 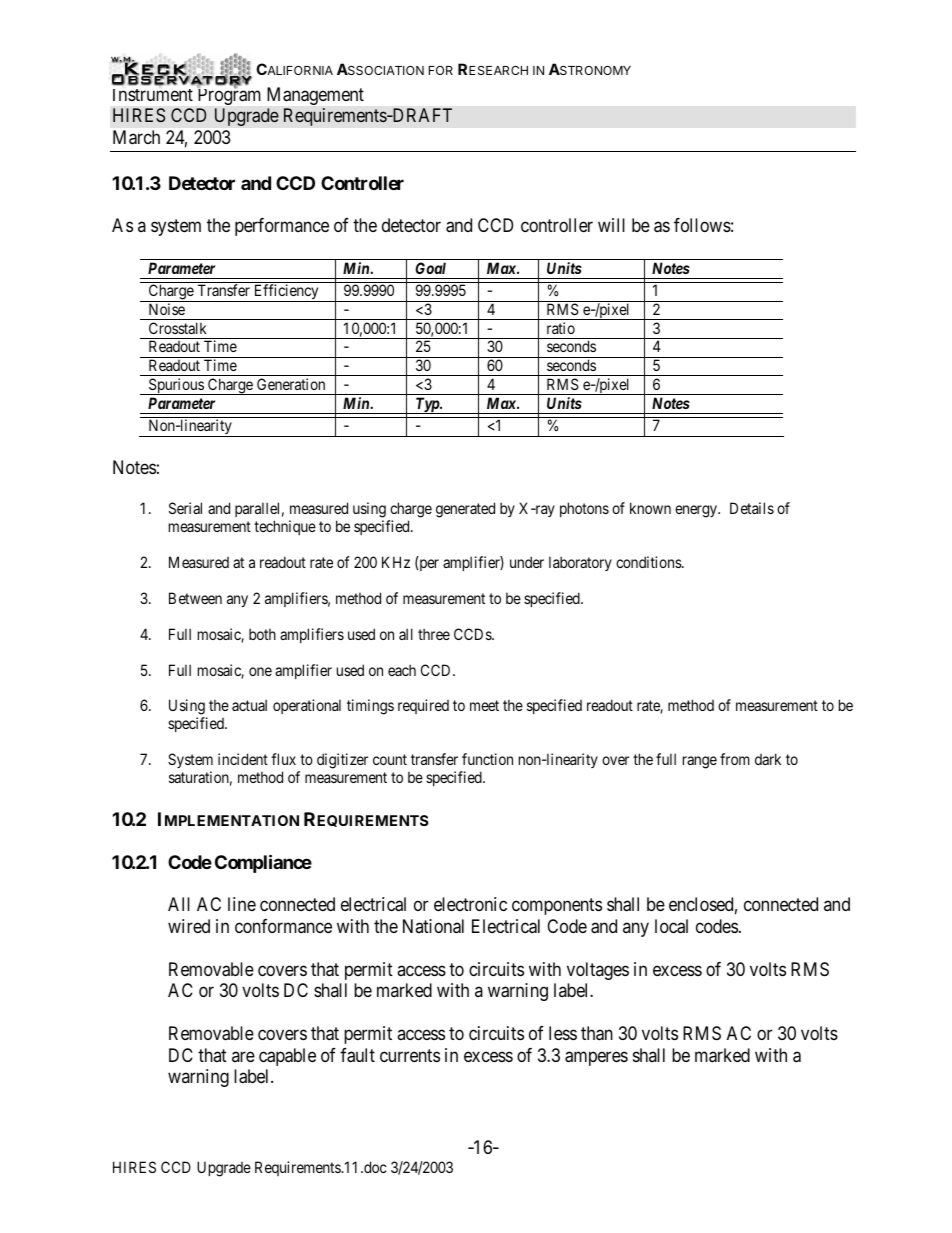 I want to click on under, so click(x=527, y=562).
